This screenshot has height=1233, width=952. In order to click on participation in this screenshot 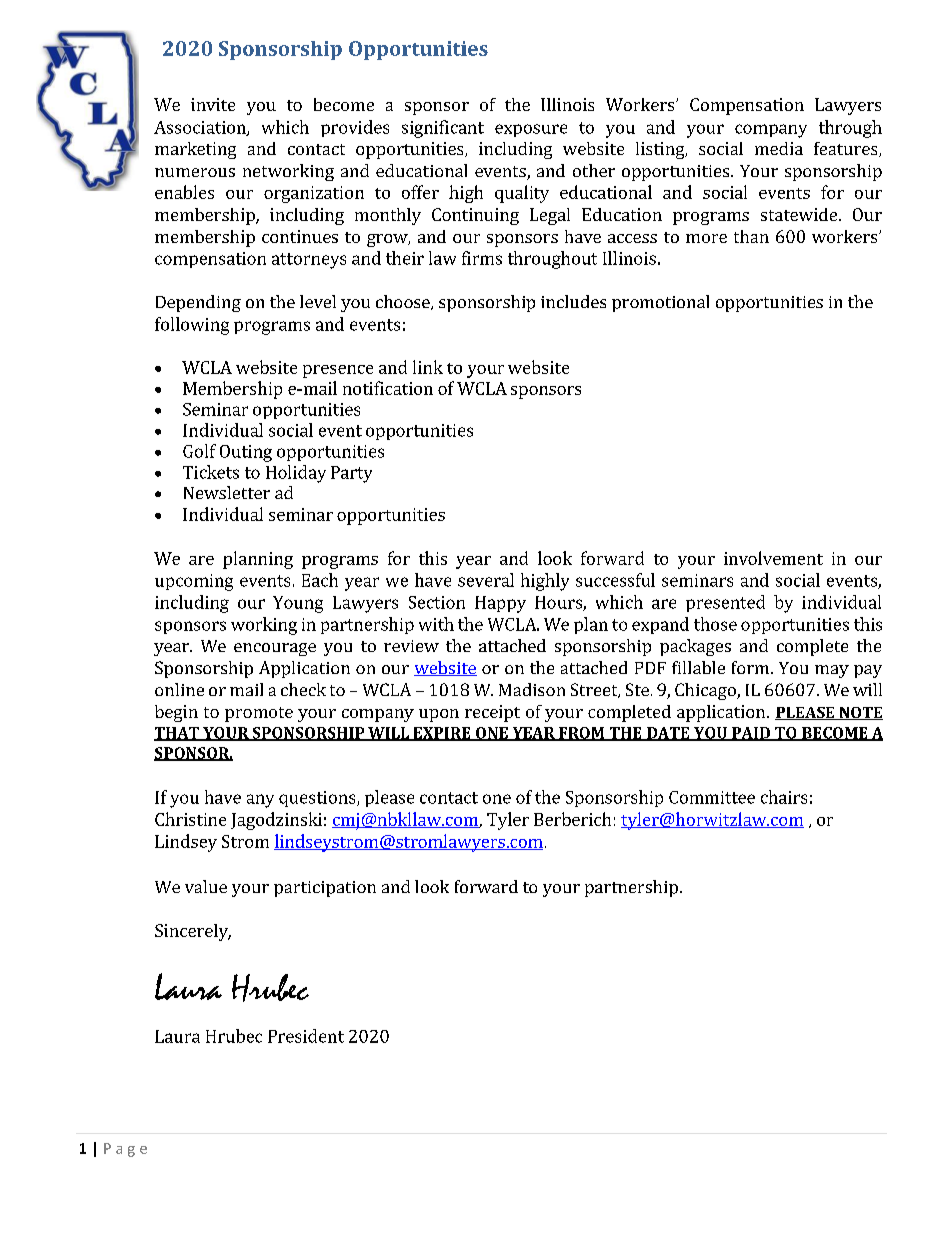, I will do `click(325, 889)`.
